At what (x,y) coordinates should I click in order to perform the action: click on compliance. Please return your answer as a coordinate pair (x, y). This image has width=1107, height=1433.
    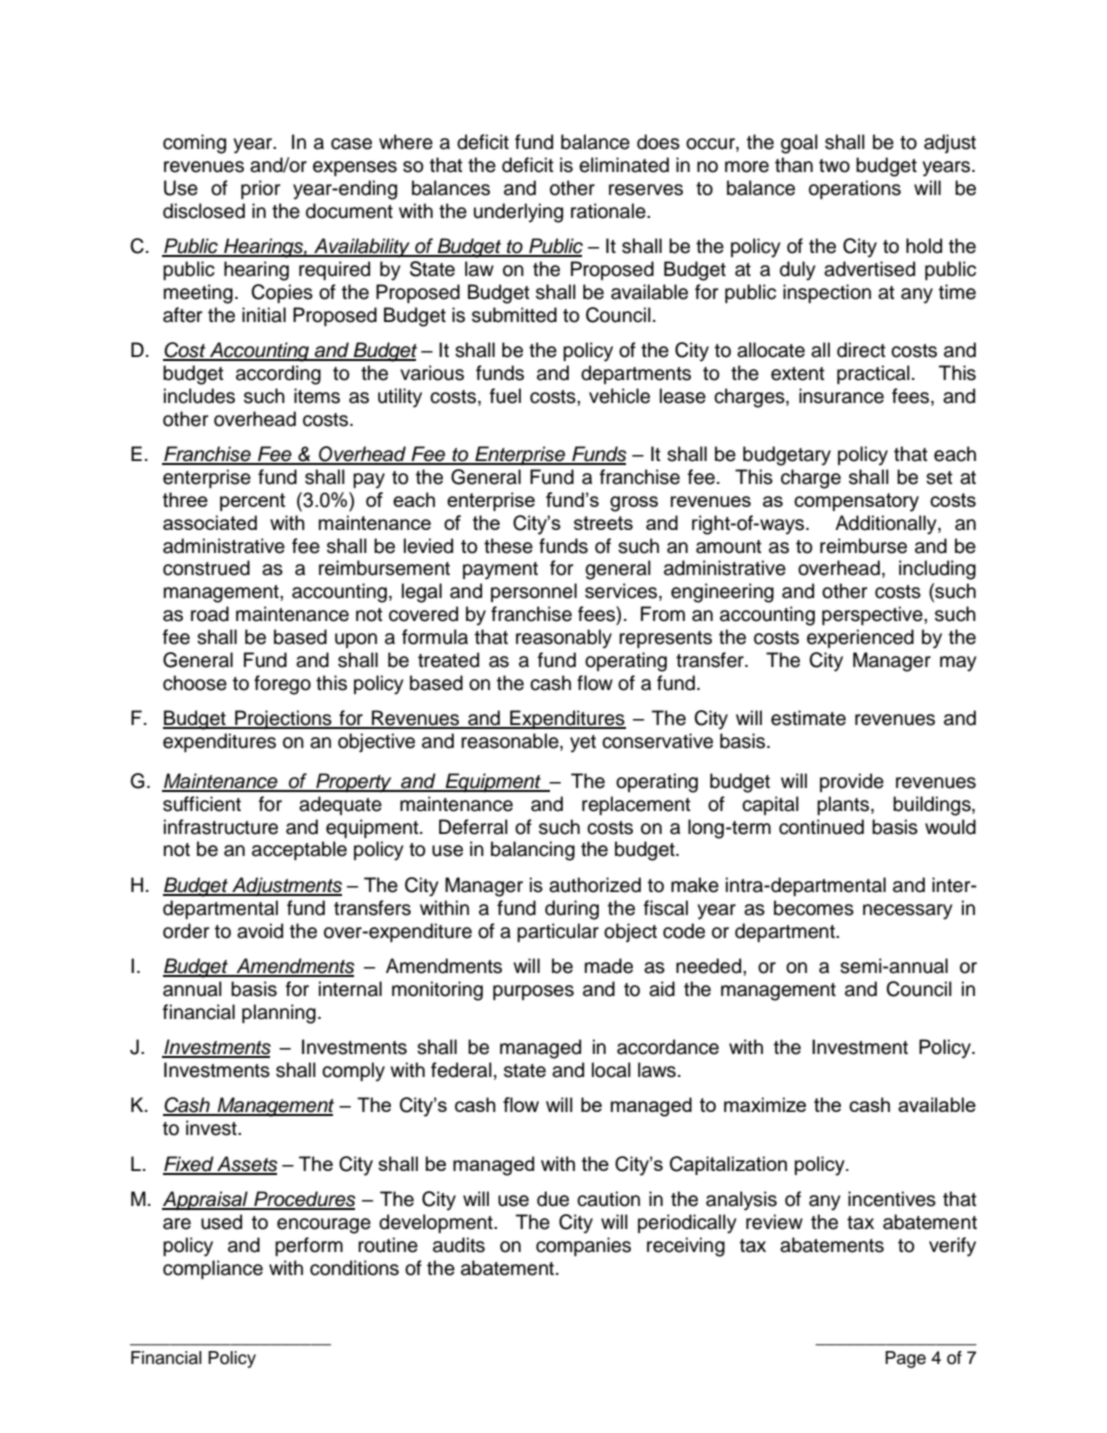
    Looking at the image, I should click on (213, 1269).
